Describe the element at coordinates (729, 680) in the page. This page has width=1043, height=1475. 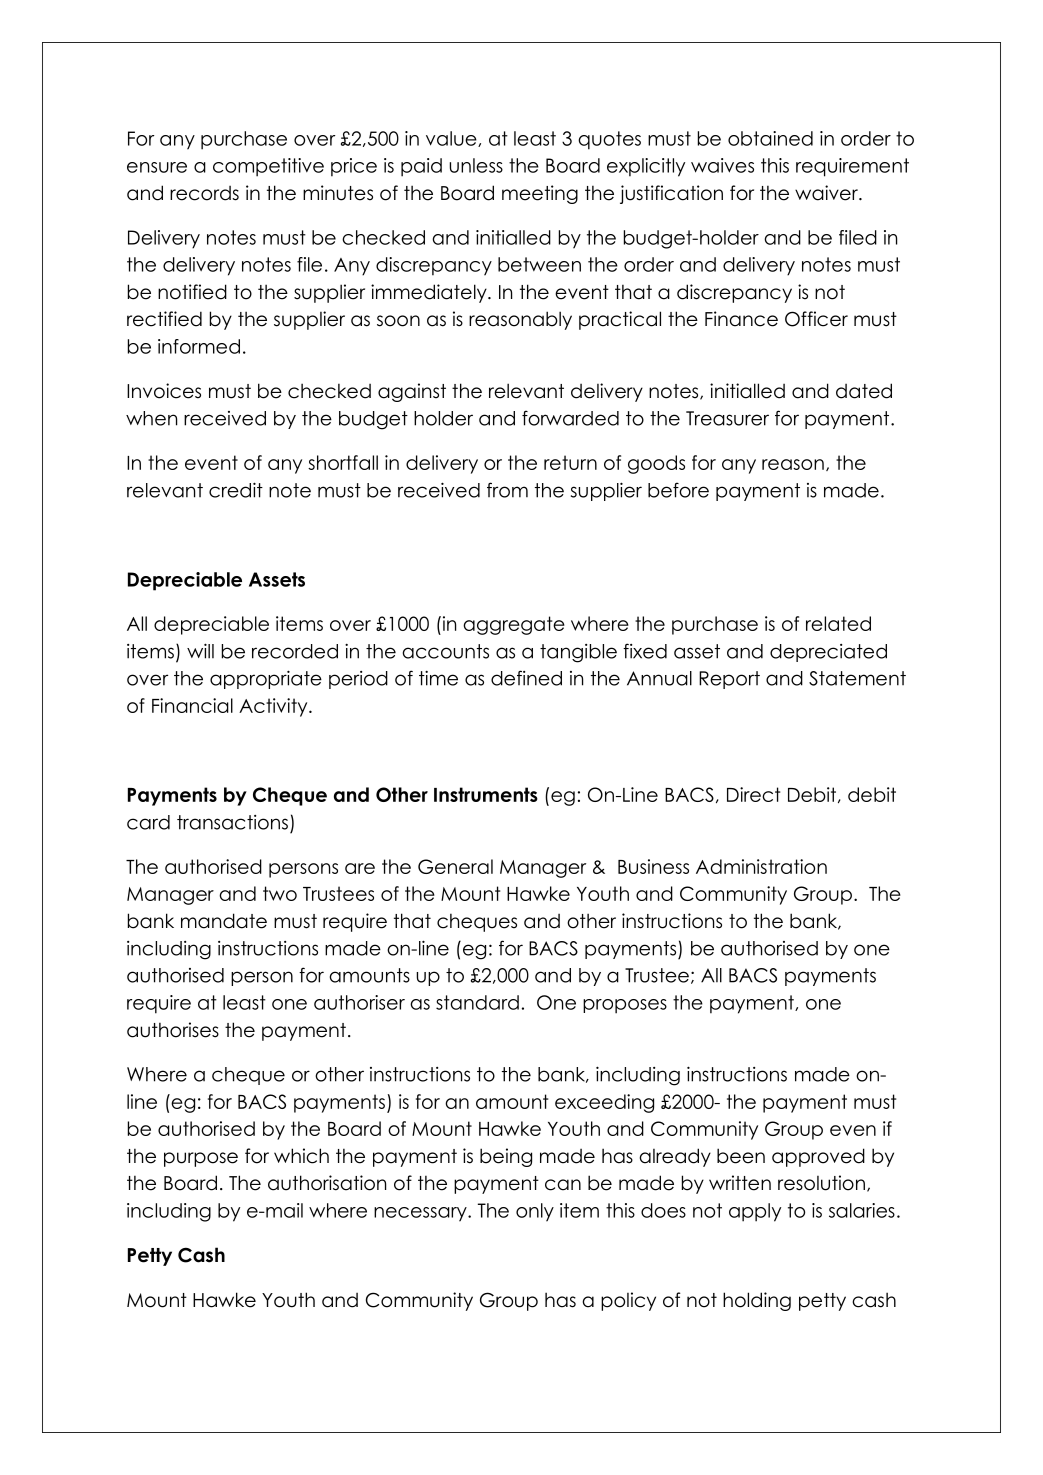
I see `Report` at that location.
